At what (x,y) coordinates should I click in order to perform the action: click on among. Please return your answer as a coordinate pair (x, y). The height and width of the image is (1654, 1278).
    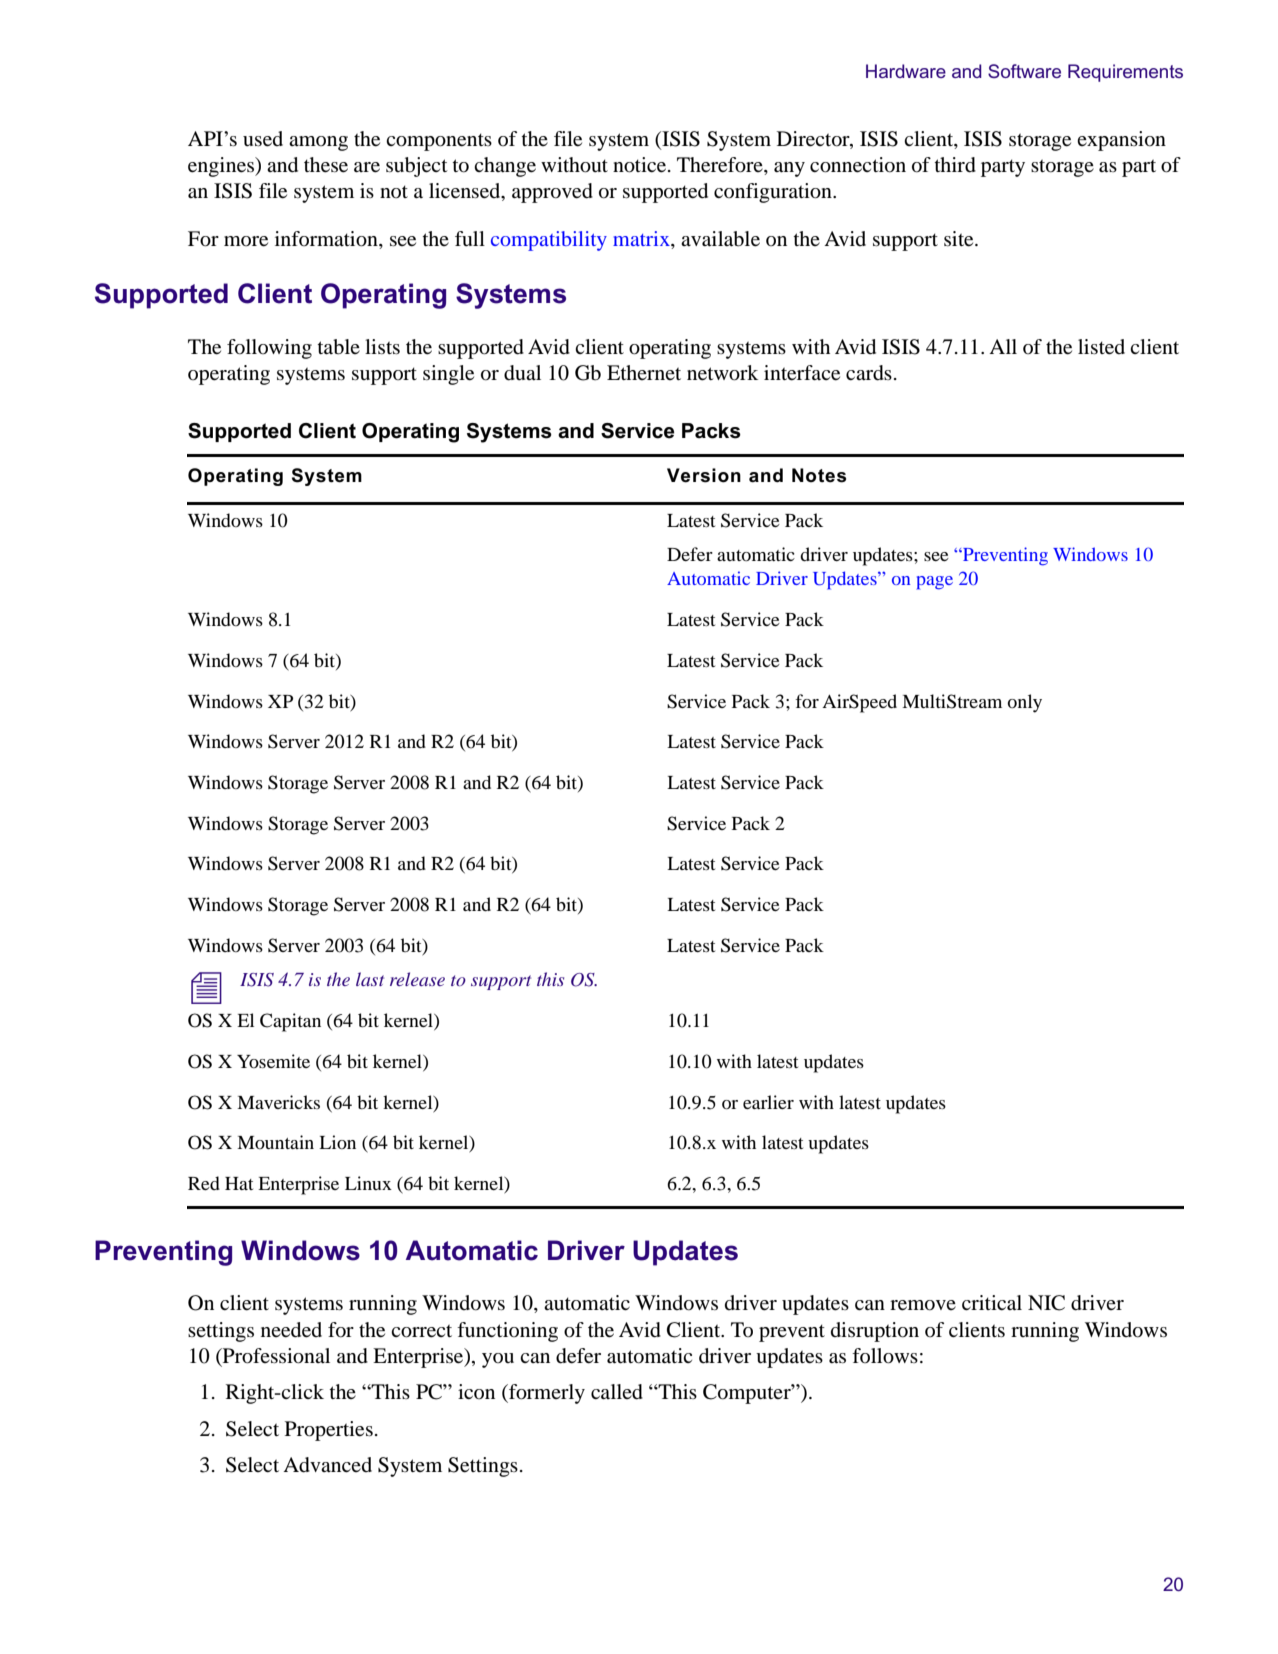
    Looking at the image, I should click on (318, 143).
